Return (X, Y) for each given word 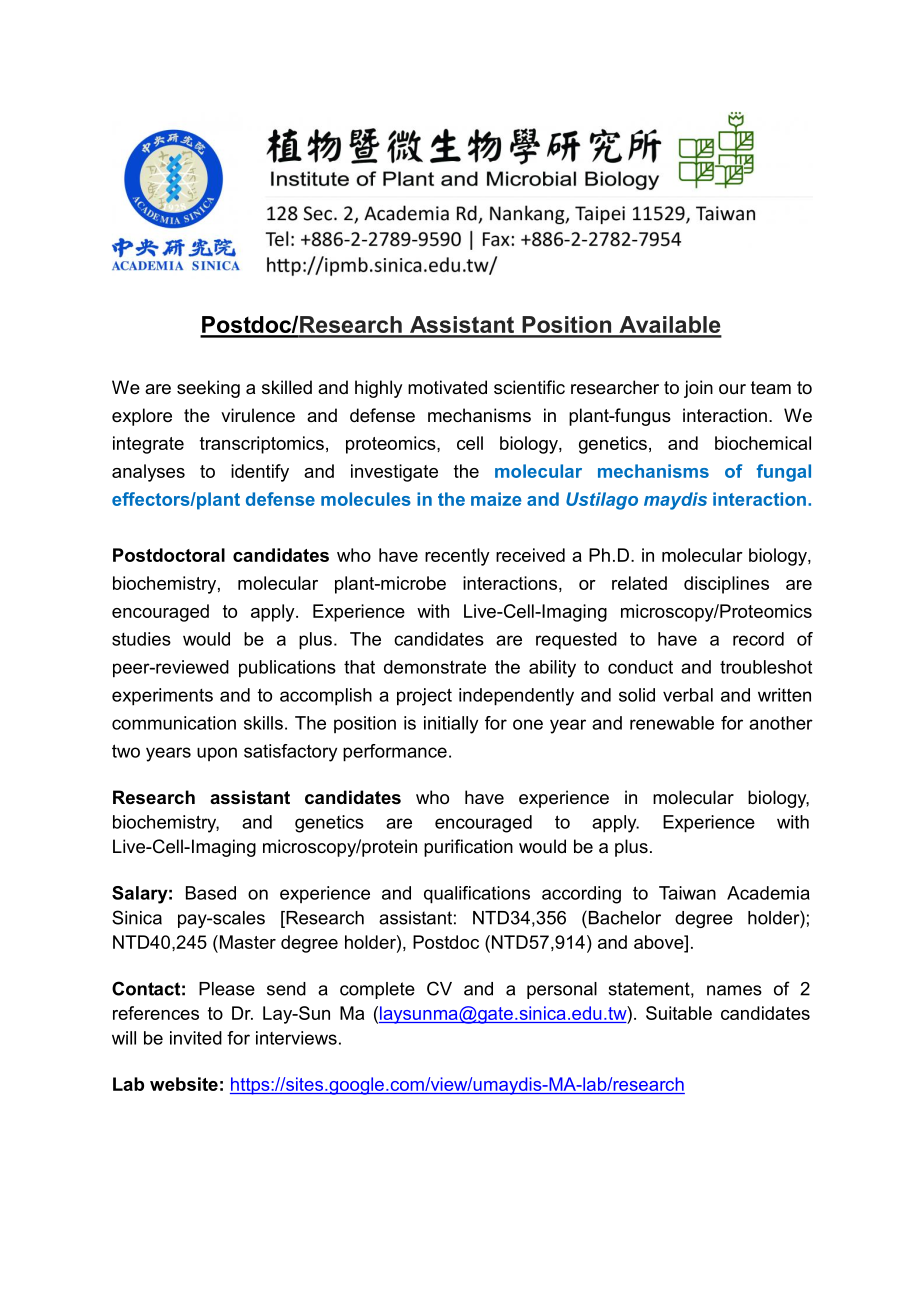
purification (468, 848)
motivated (447, 387)
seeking (208, 389)
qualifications (477, 895)
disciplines (726, 585)
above (660, 942)
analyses (148, 473)
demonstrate (435, 667)
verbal (688, 695)
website (184, 1084)
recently (457, 557)
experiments (162, 697)
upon (217, 754)
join (698, 389)
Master (246, 942)
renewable (672, 723)
